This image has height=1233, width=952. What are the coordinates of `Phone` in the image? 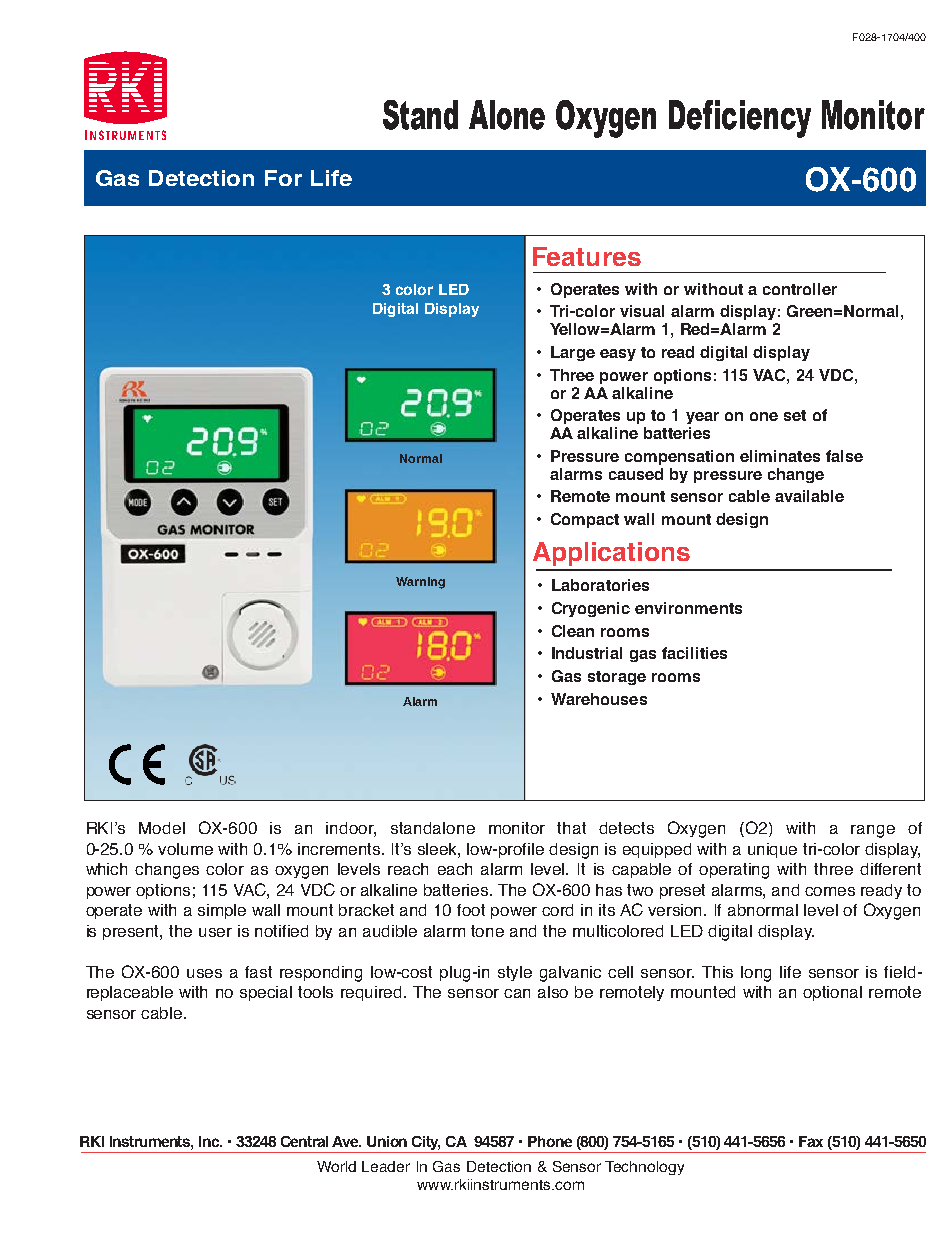 It's located at (550, 1141).
